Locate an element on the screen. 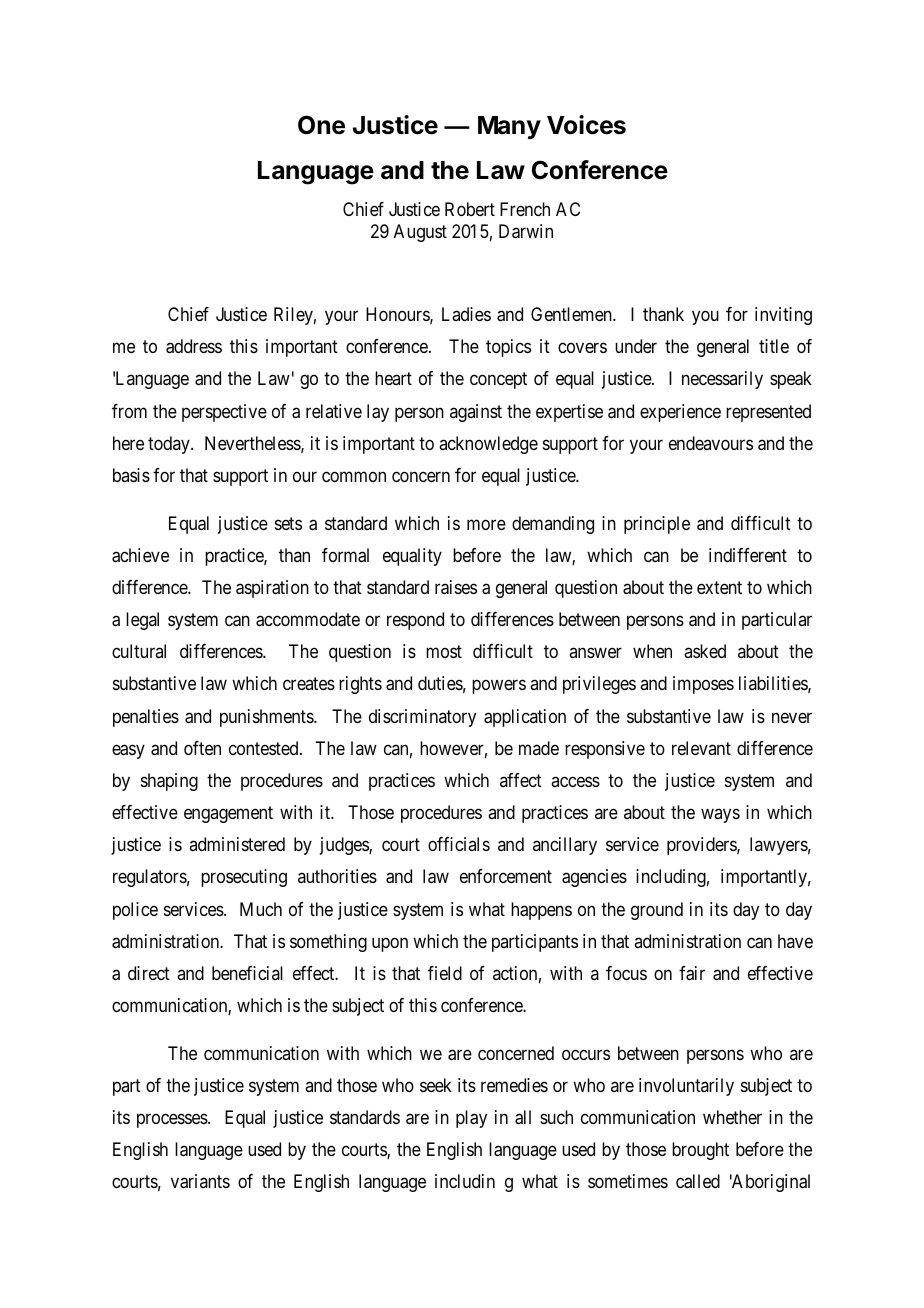 The width and height of the screenshot is (924, 1308). against is located at coordinates (476, 413).
